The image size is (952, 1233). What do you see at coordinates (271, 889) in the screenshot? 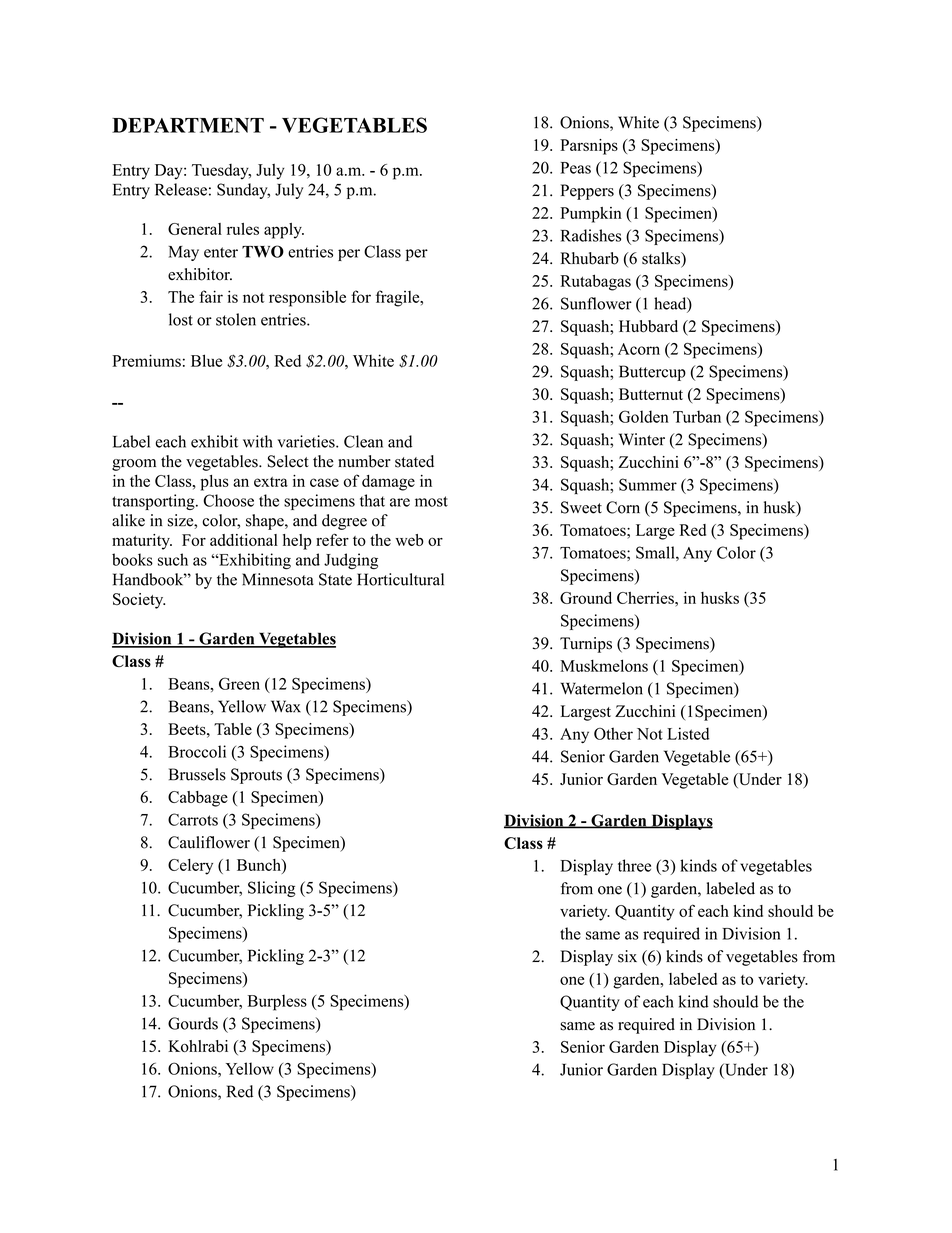
I see `Slicing` at bounding box center [271, 889].
